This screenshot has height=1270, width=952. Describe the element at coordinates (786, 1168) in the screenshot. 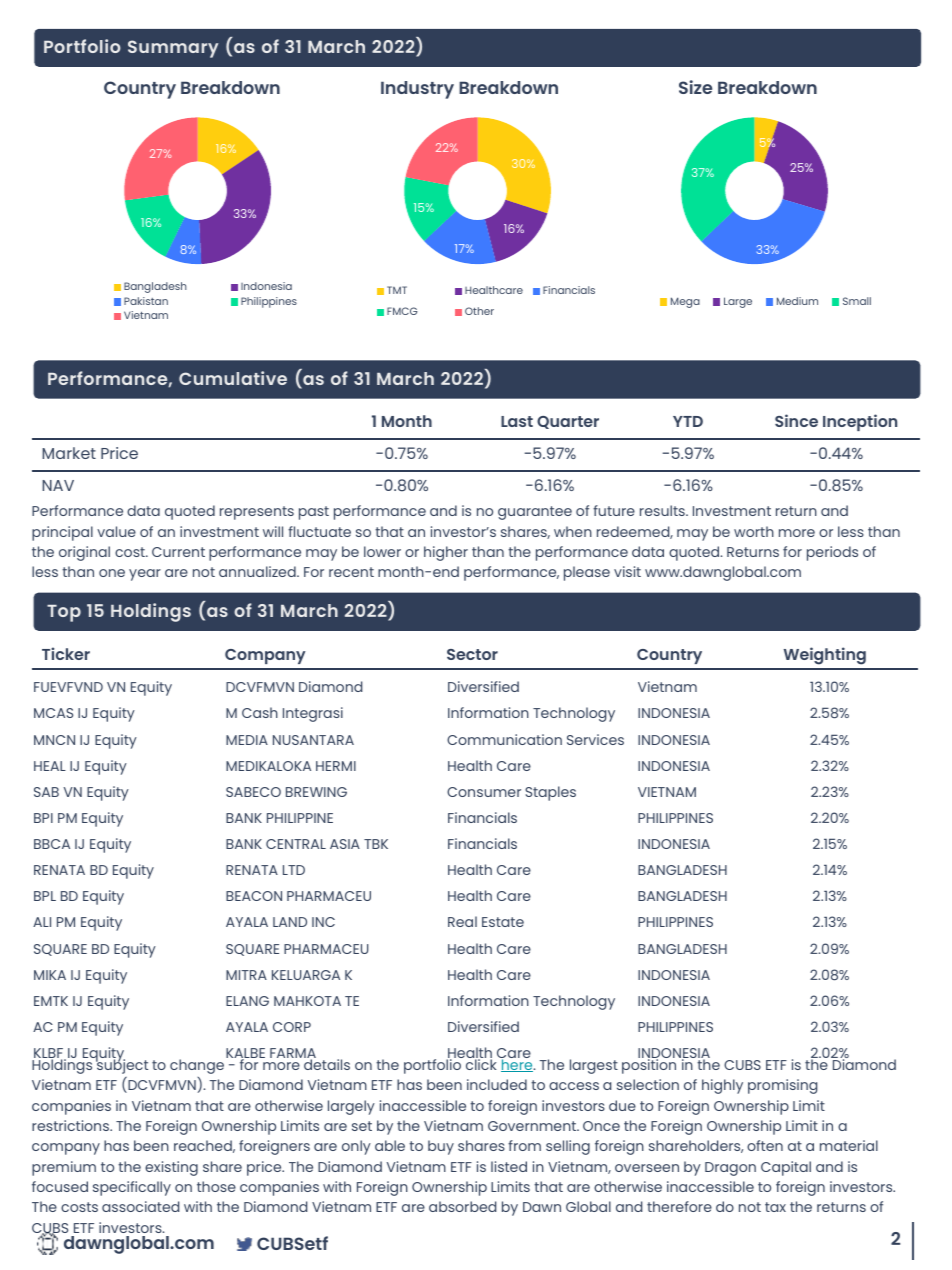

I see `Capital` at that location.
